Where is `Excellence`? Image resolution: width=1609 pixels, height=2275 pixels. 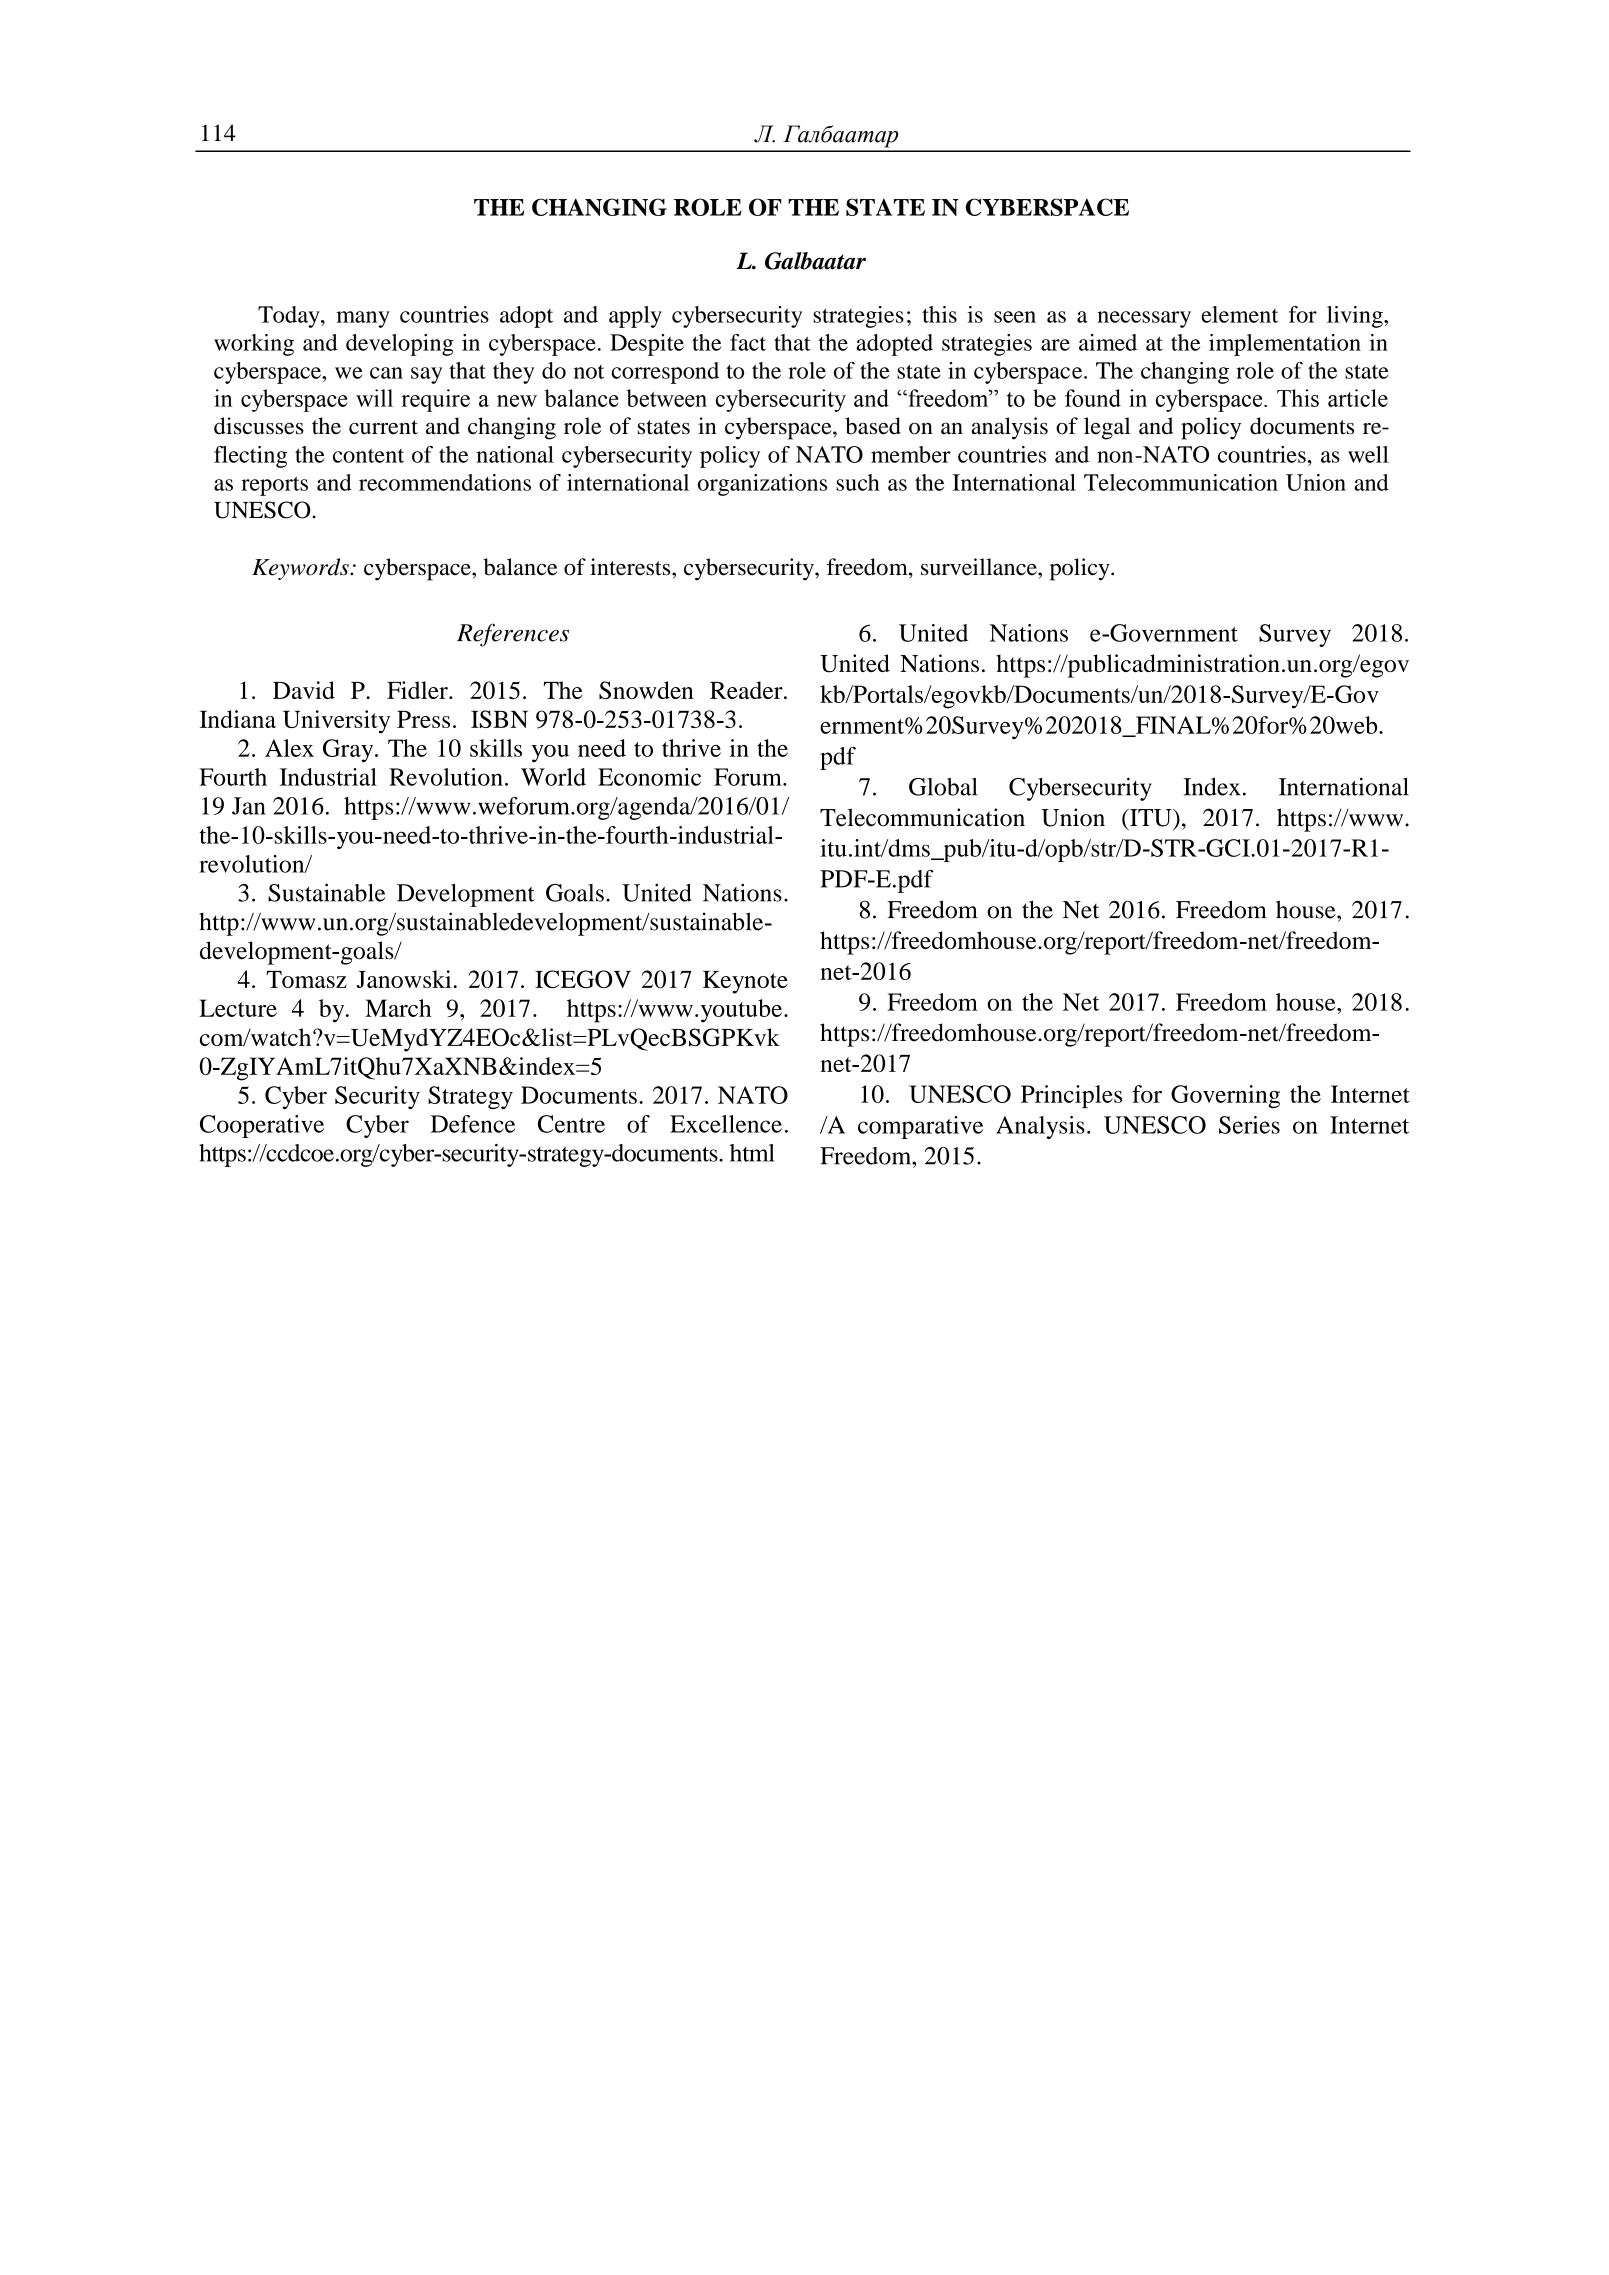 Excellence is located at coordinates (726, 1124).
